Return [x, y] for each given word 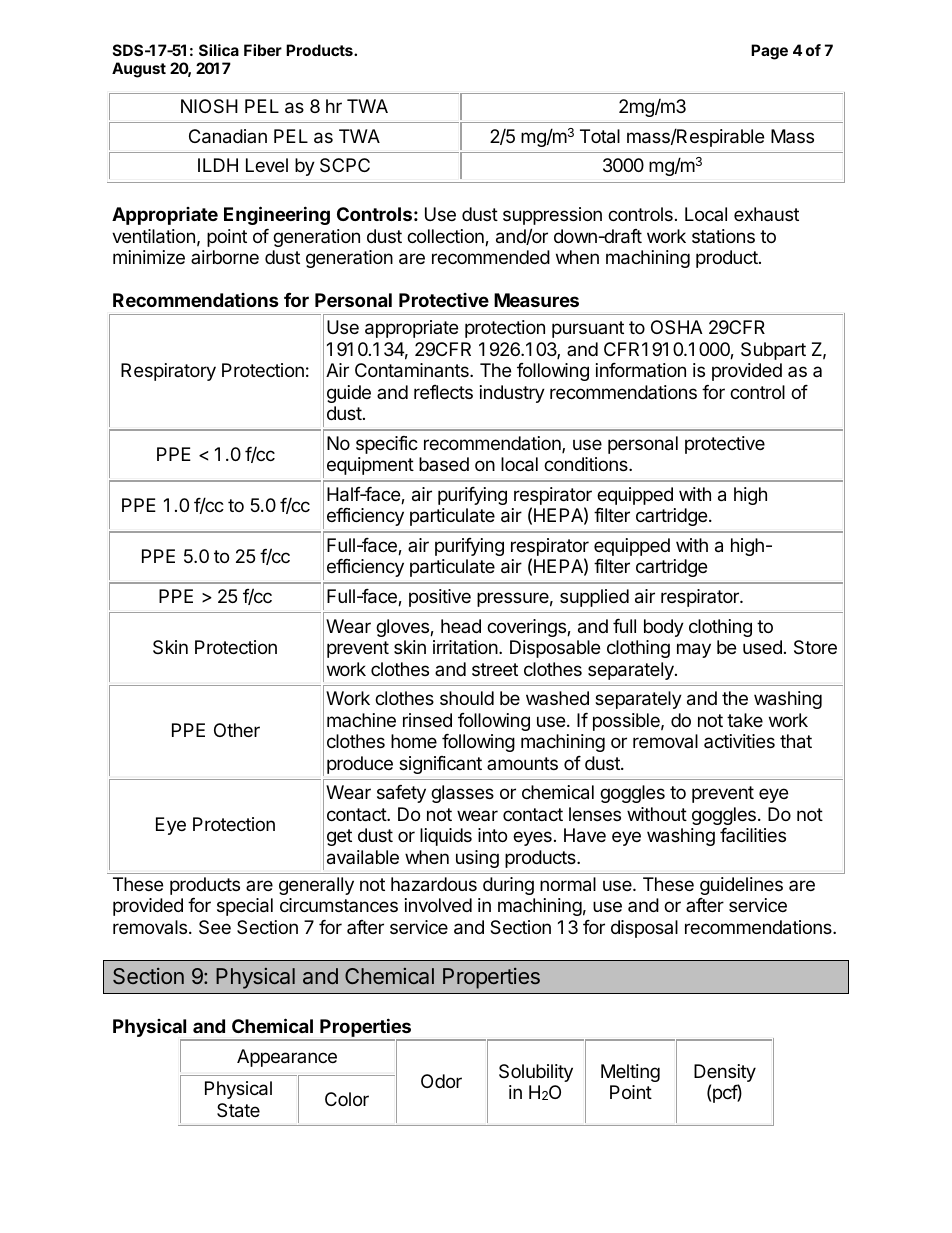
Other [237, 730]
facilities [753, 835]
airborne [225, 257]
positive [440, 598]
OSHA [677, 327]
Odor [441, 1081]
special [245, 907]
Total [600, 136]
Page [769, 52]
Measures [536, 300]
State [238, 1110]
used [762, 647]
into [492, 835]
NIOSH [209, 106]
